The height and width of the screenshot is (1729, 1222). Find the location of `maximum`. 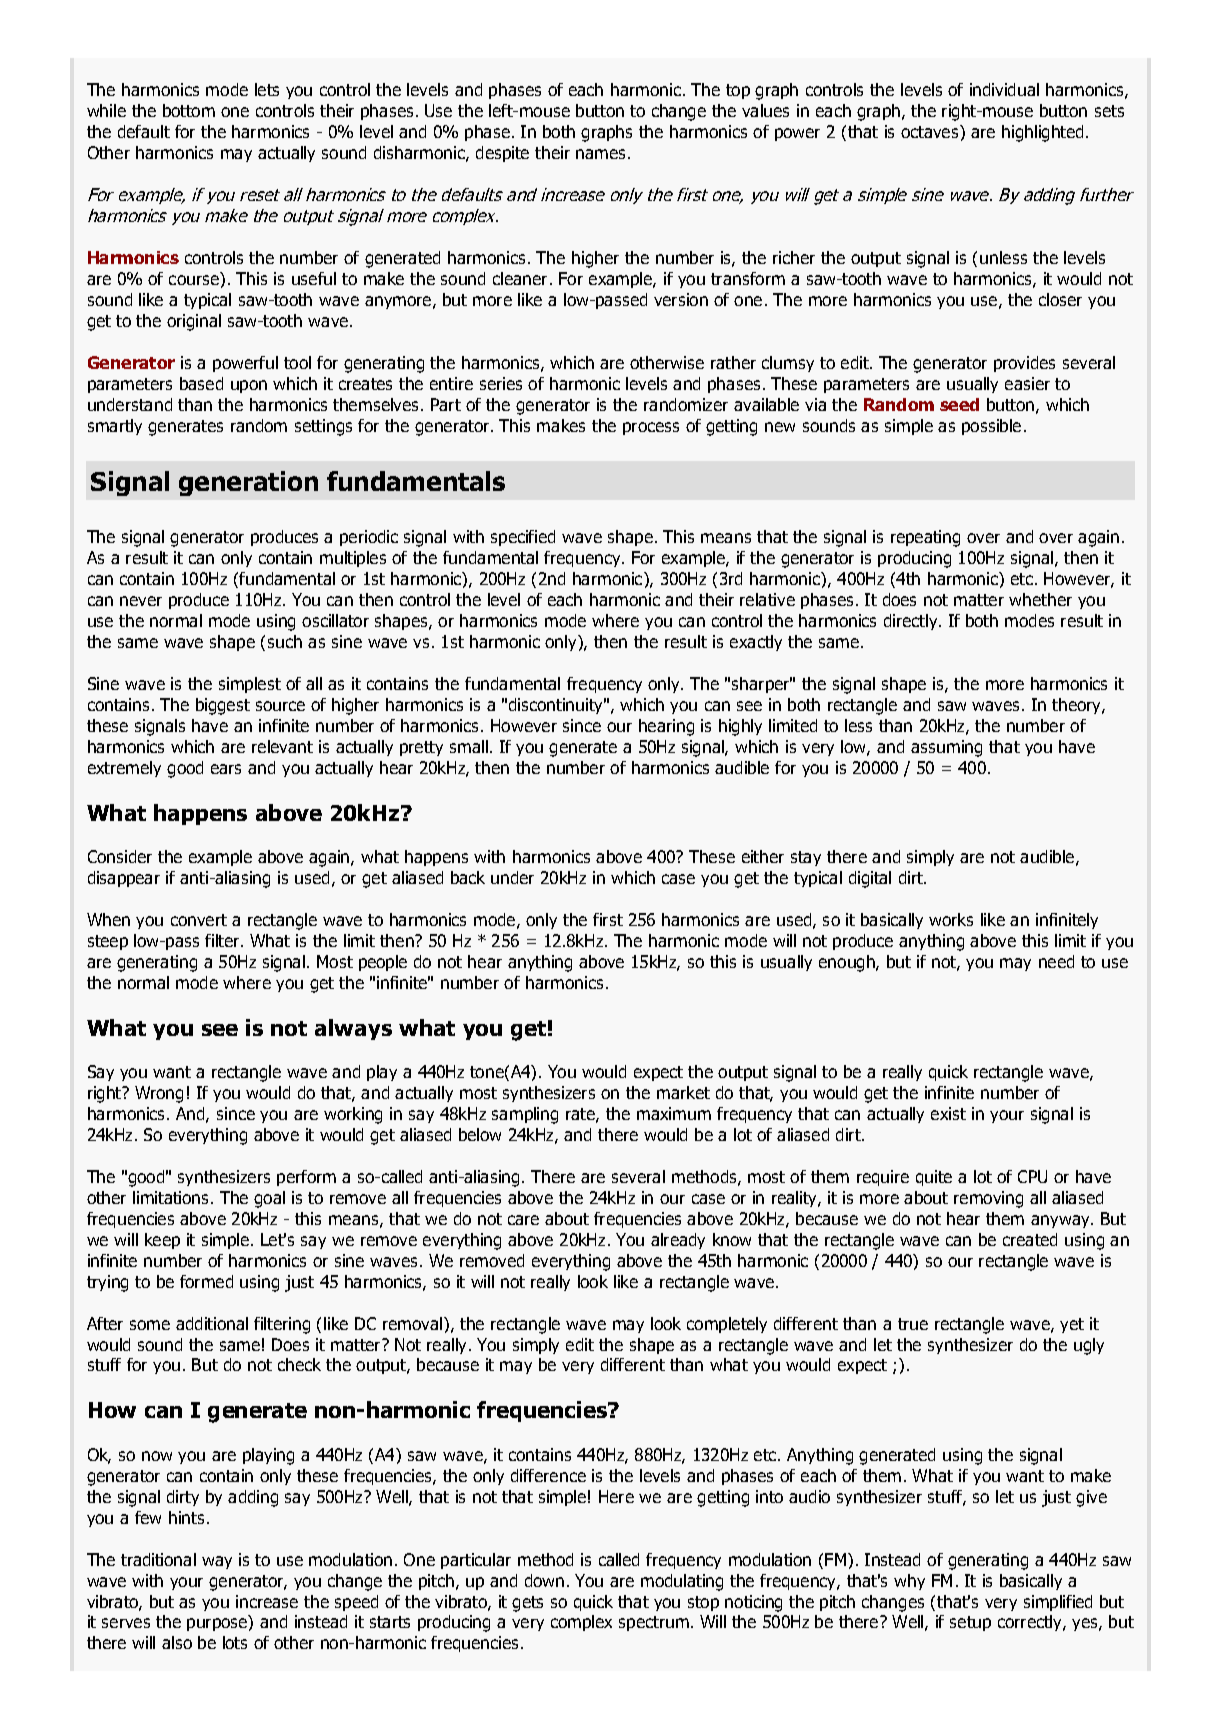

maximum is located at coordinates (674, 1113).
